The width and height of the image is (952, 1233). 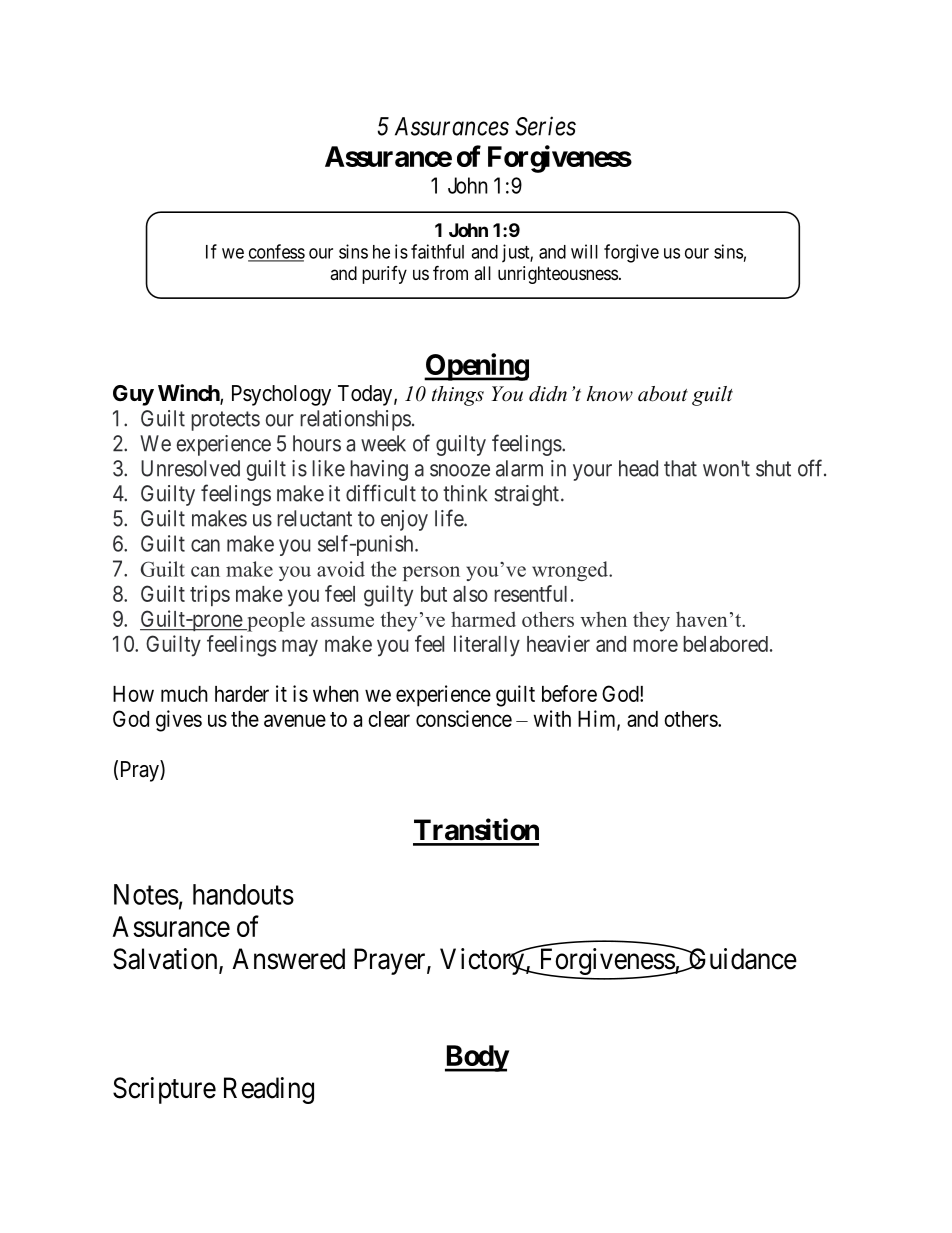 What do you see at coordinates (663, 394) in the image?
I see `about` at bounding box center [663, 394].
